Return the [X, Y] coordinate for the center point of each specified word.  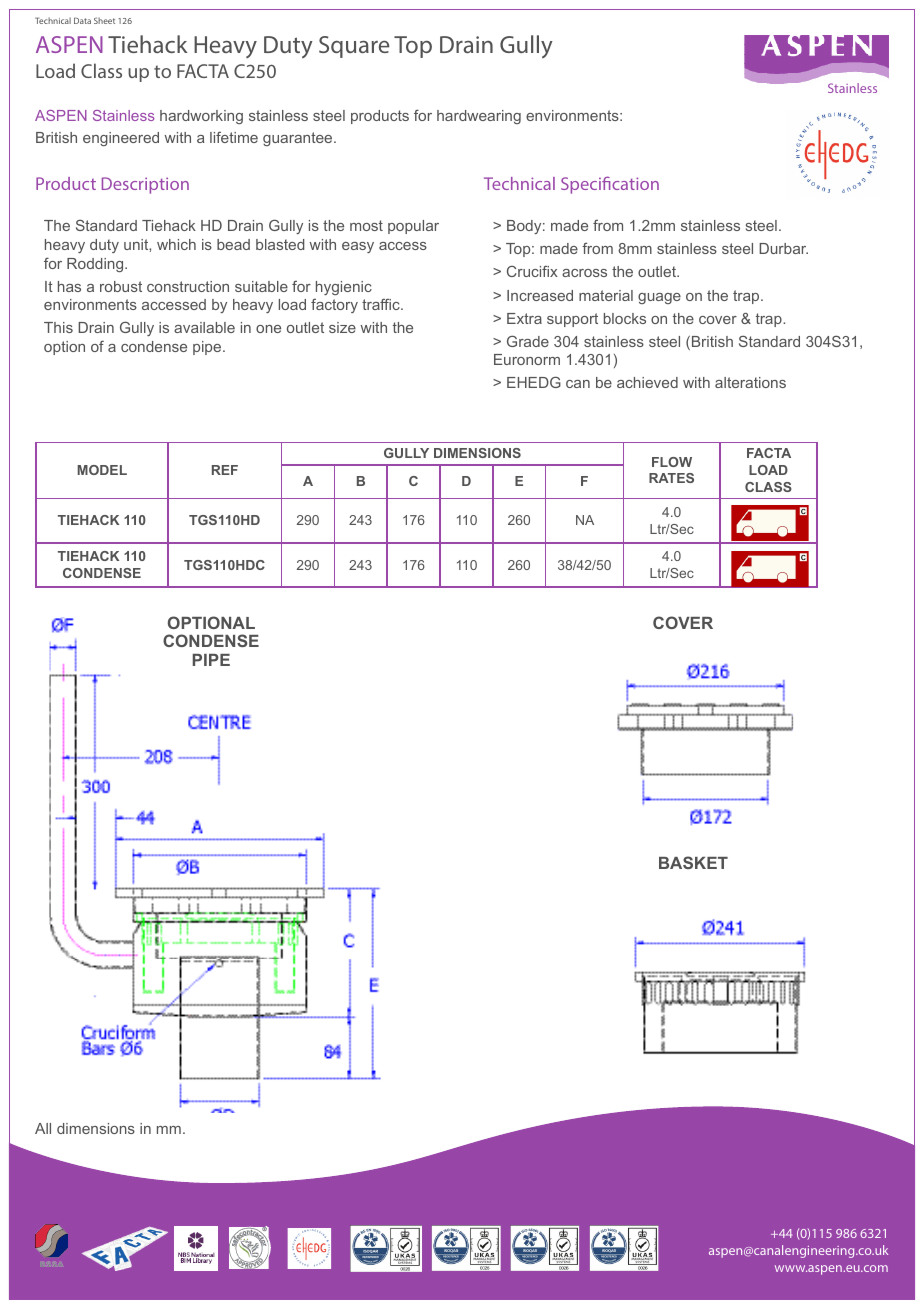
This [58, 327]
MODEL [102, 470]
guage [659, 298]
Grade [528, 341]
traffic [382, 304]
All [43, 1128]
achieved [647, 382]
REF [225, 470]
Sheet [104, 20]
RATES [671, 478]
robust [121, 286]
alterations [750, 382]
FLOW [672, 462]
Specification [610, 185]
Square [354, 47]
